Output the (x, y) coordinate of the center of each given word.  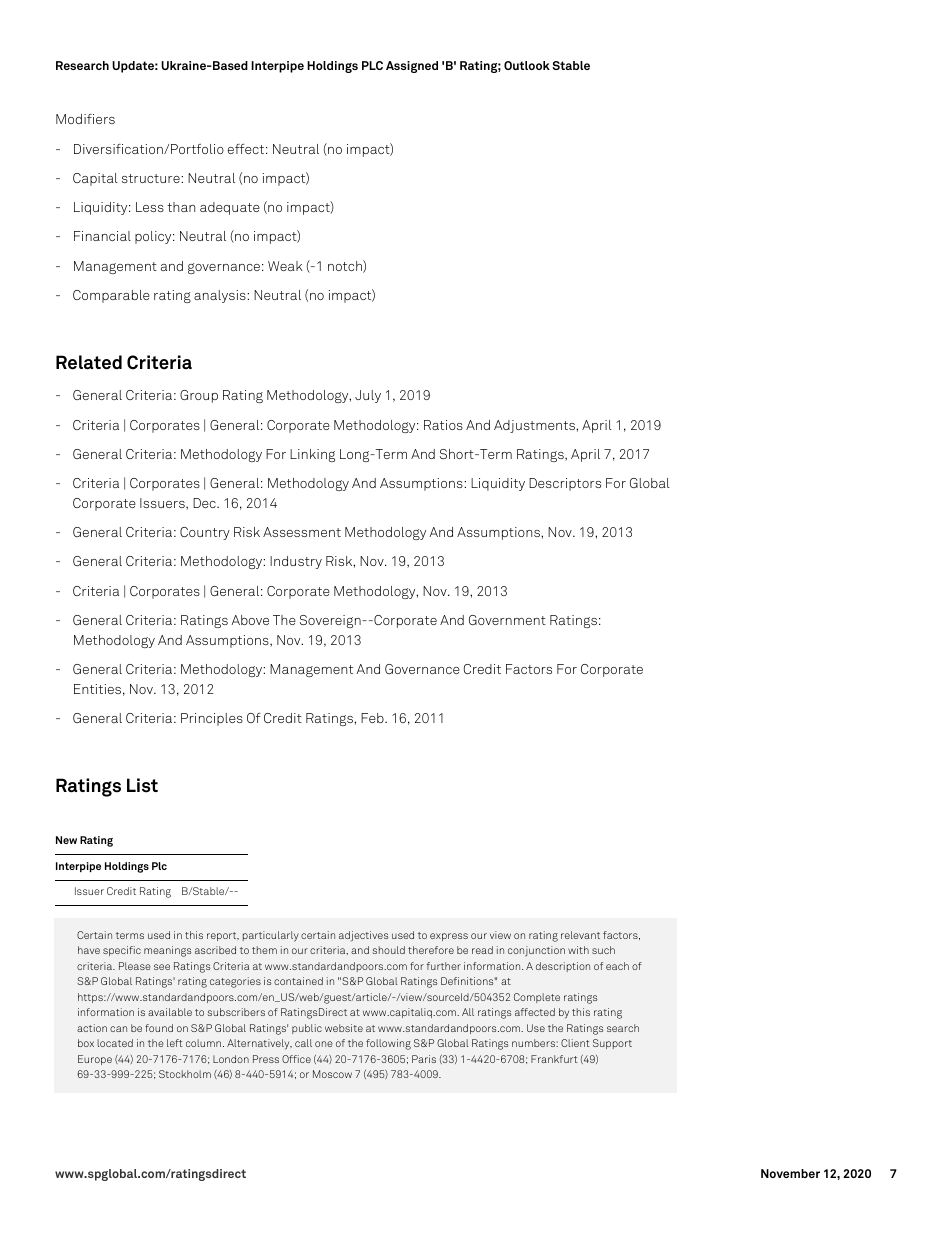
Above (250, 620)
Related (89, 362)
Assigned (412, 67)
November (790, 1173)
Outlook (527, 65)
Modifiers (85, 119)
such (603, 950)
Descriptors (565, 484)
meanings (167, 951)
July (368, 396)
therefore (431, 950)
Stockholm (185, 1074)
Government (507, 620)
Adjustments (535, 426)
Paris (424, 1059)
